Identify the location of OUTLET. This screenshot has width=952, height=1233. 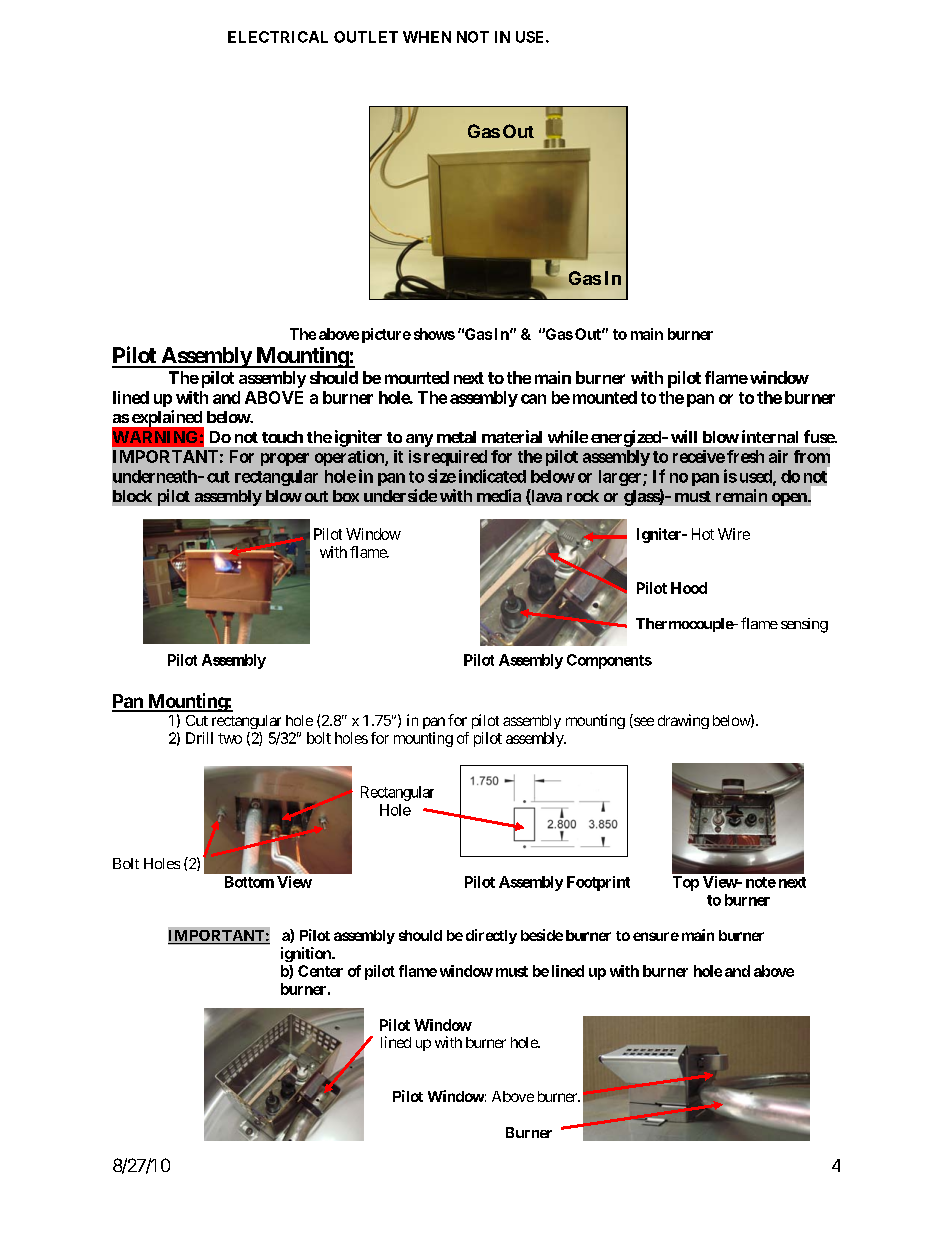
(366, 37).
